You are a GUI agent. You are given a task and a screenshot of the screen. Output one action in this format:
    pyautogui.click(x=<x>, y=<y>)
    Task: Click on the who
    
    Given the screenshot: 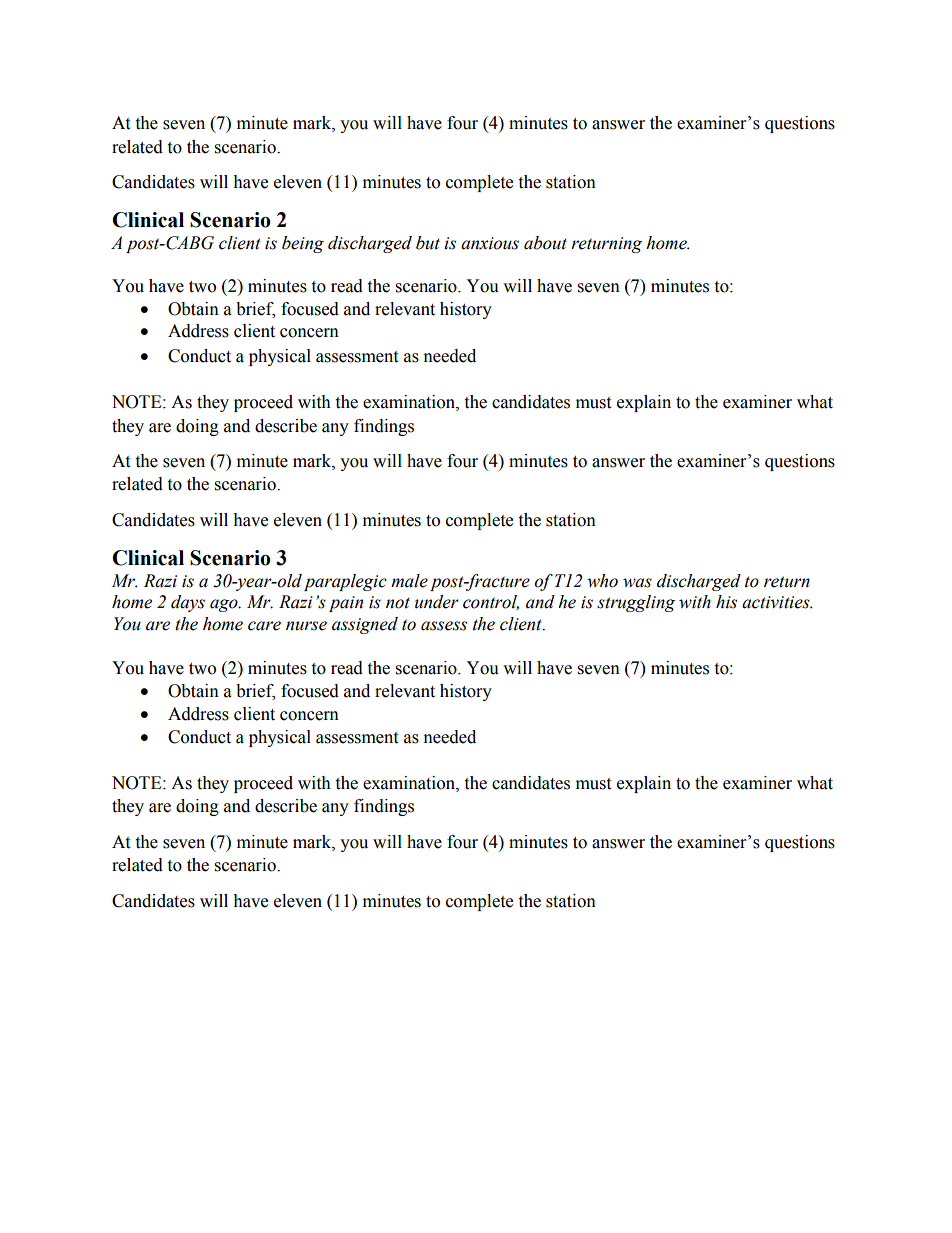 What is the action you would take?
    pyautogui.click(x=602, y=581)
